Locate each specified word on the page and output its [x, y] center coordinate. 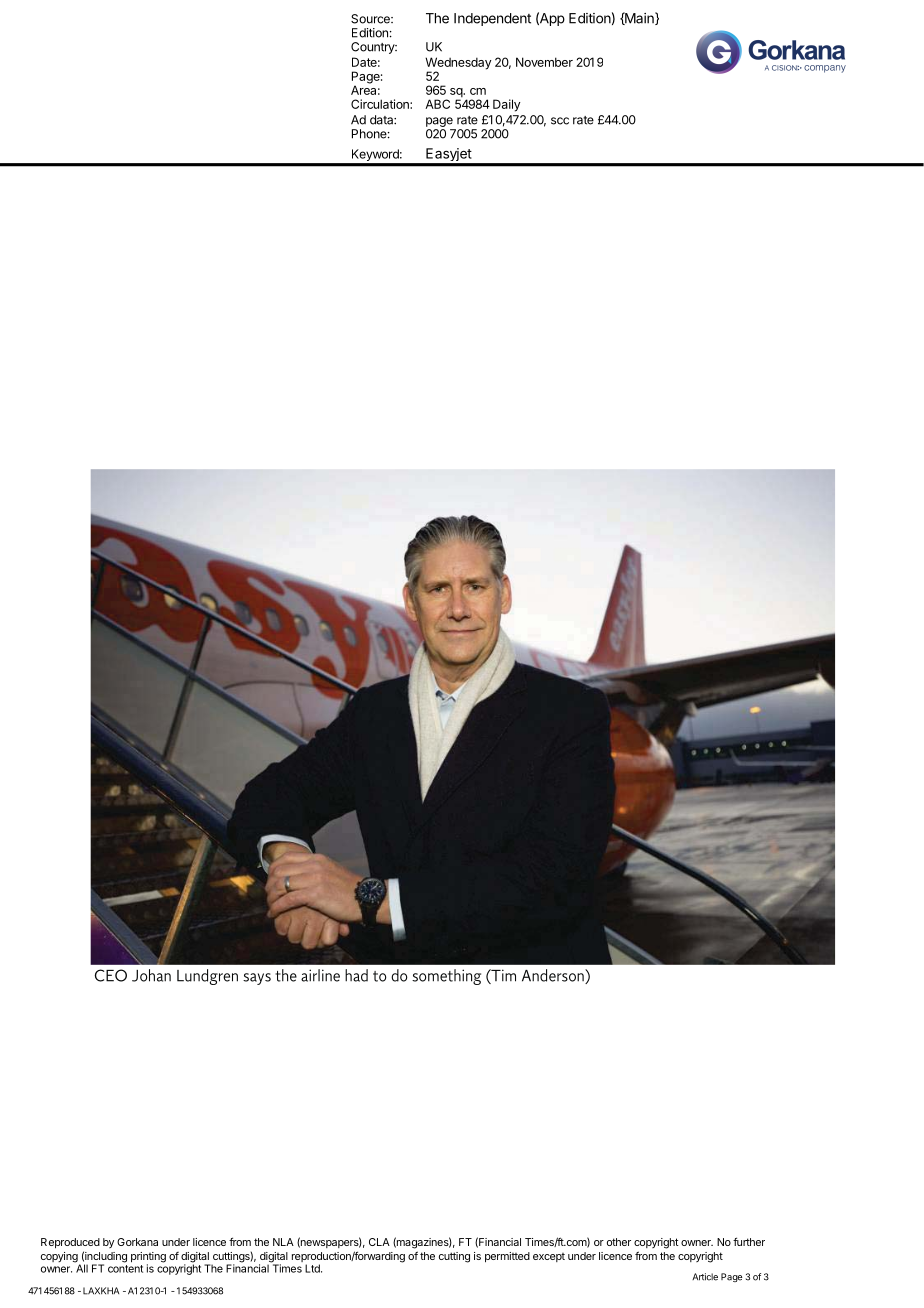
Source [371, 19]
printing [148, 1258]
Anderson [554, 976]
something [446, 977]
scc [560, 121]
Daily [507, 105]
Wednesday [458, 64]
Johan [151, 975]
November [544, 62]
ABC [437, 104]
